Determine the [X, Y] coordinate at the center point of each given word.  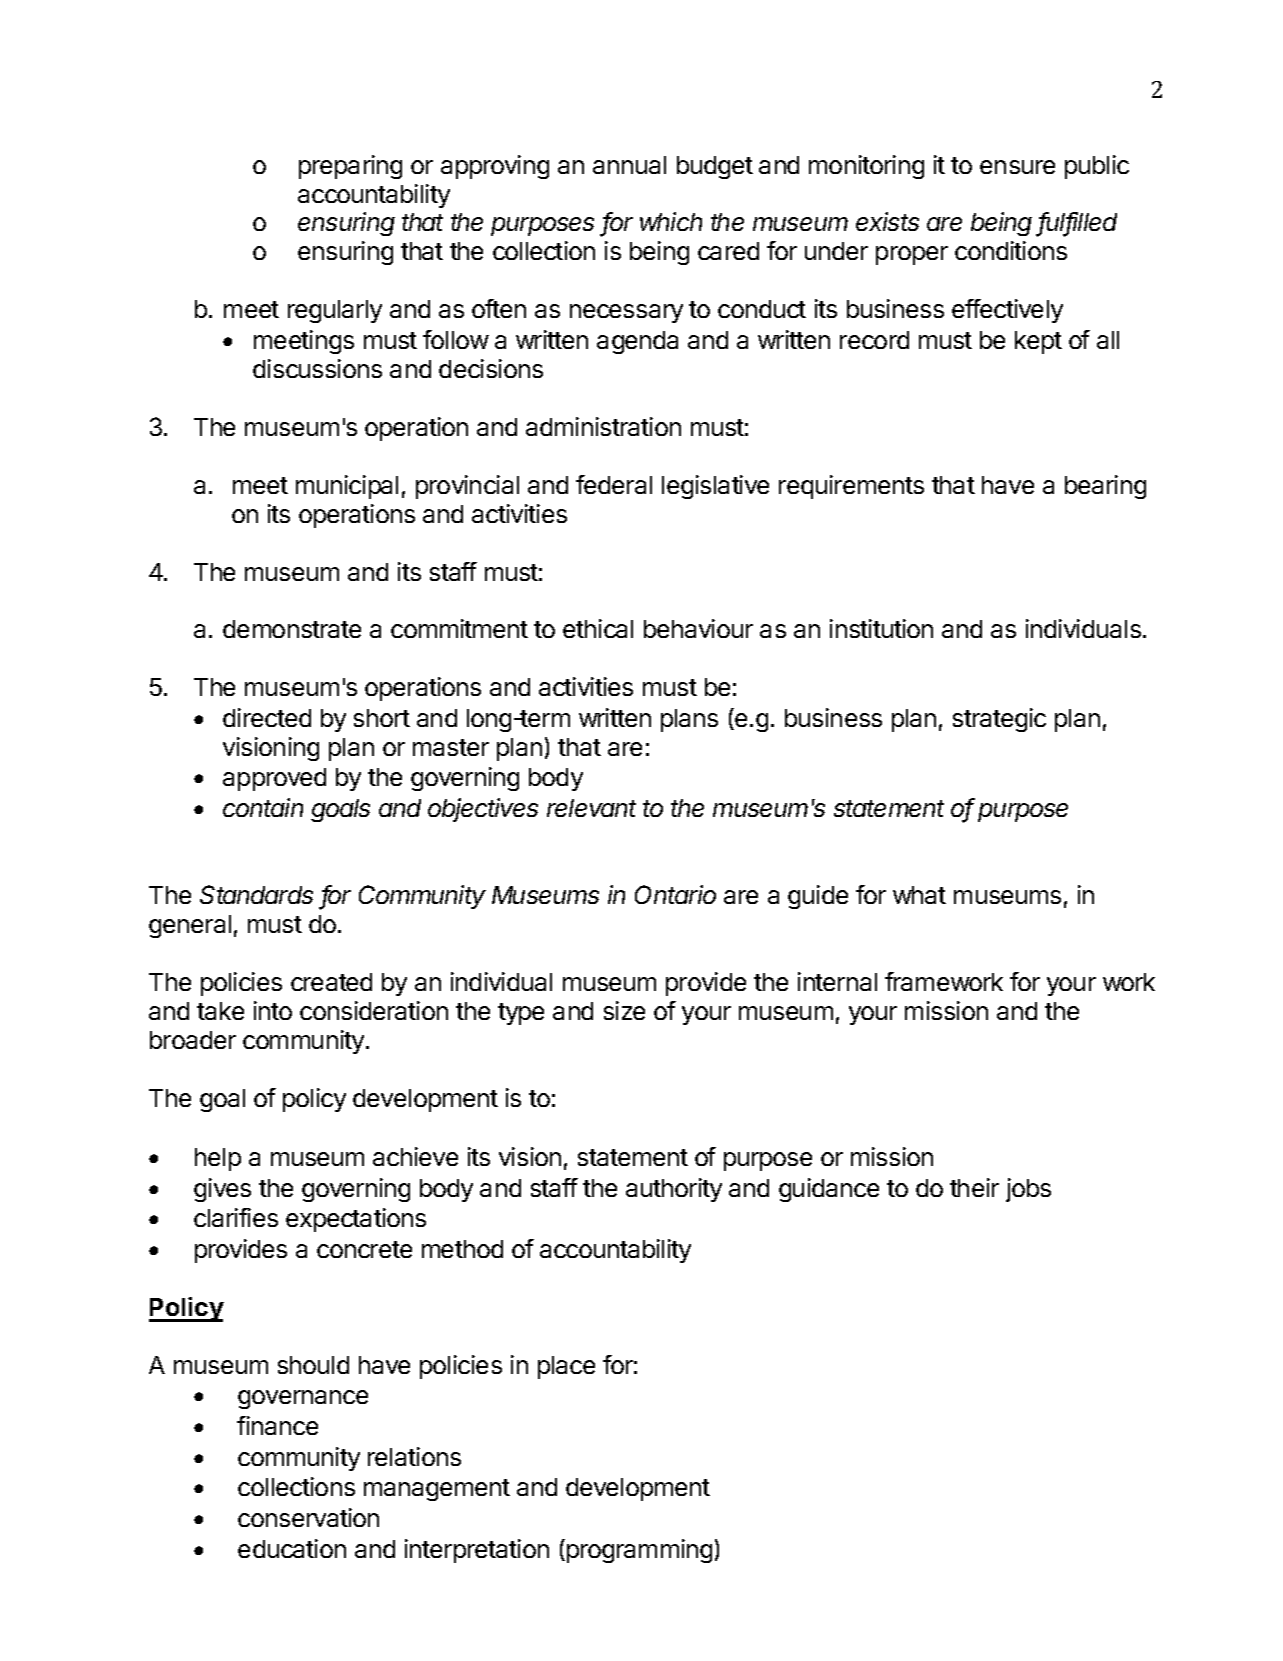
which [671, 221]
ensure [1017, 167]
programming [639, 1551]
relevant [591, 808]
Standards [256, 894]
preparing [350, 167]
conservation [308, 1517]
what [919, 895]
